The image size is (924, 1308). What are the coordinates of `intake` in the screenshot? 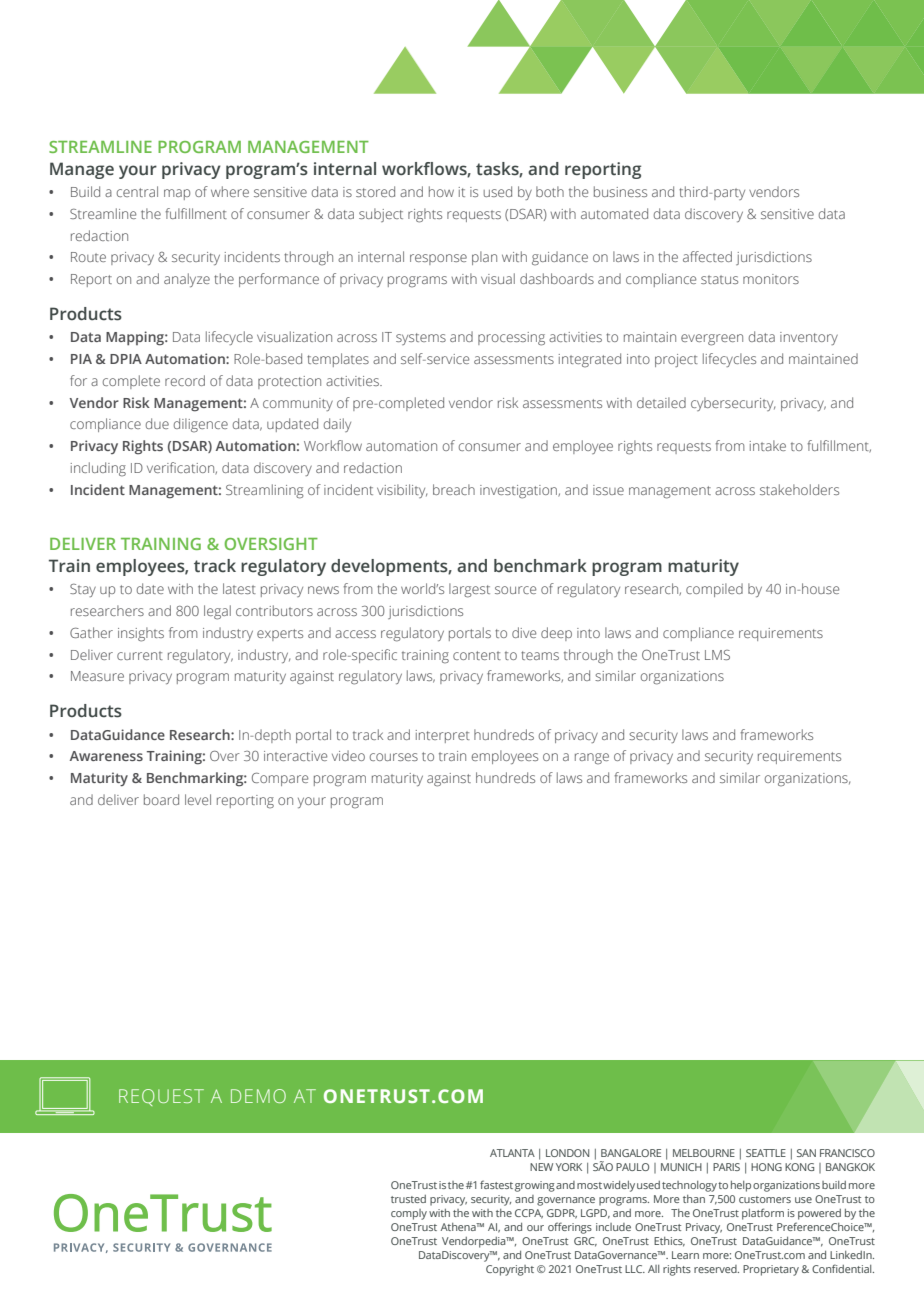 It's located at (768, 445).
